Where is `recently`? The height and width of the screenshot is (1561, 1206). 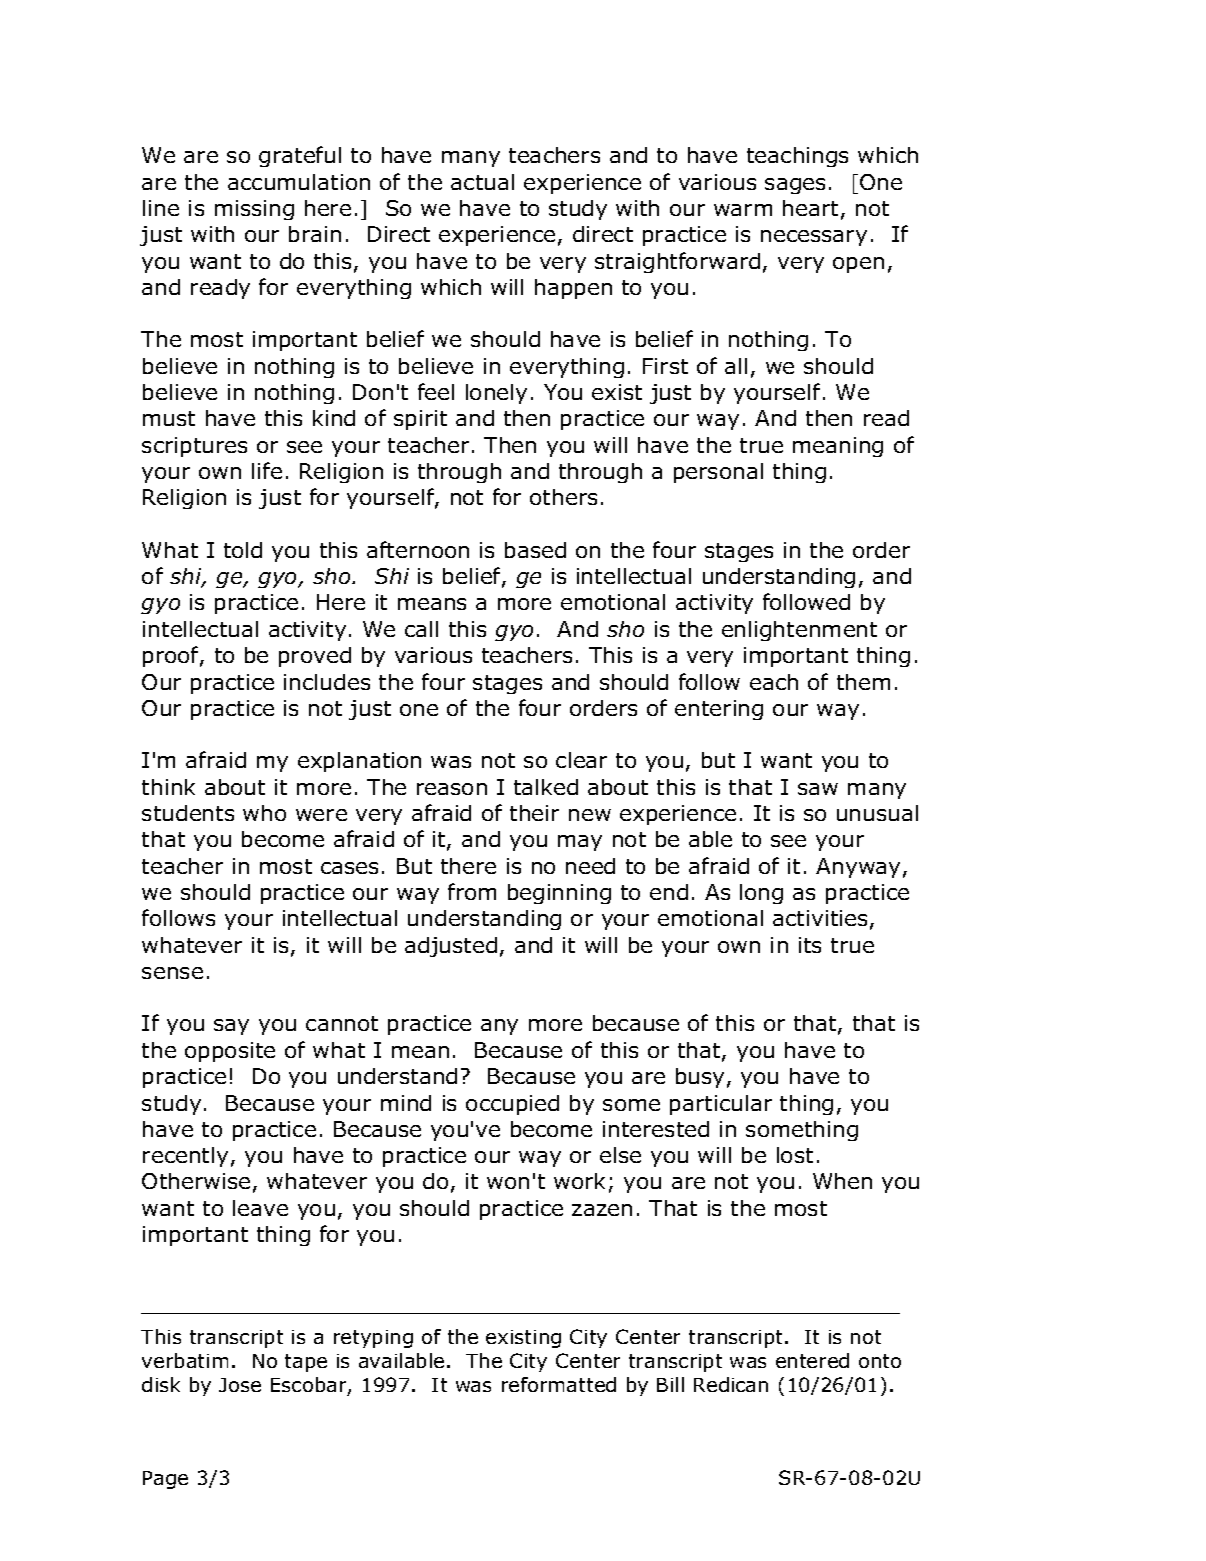
recently is located at coordinates (185, 1157).
